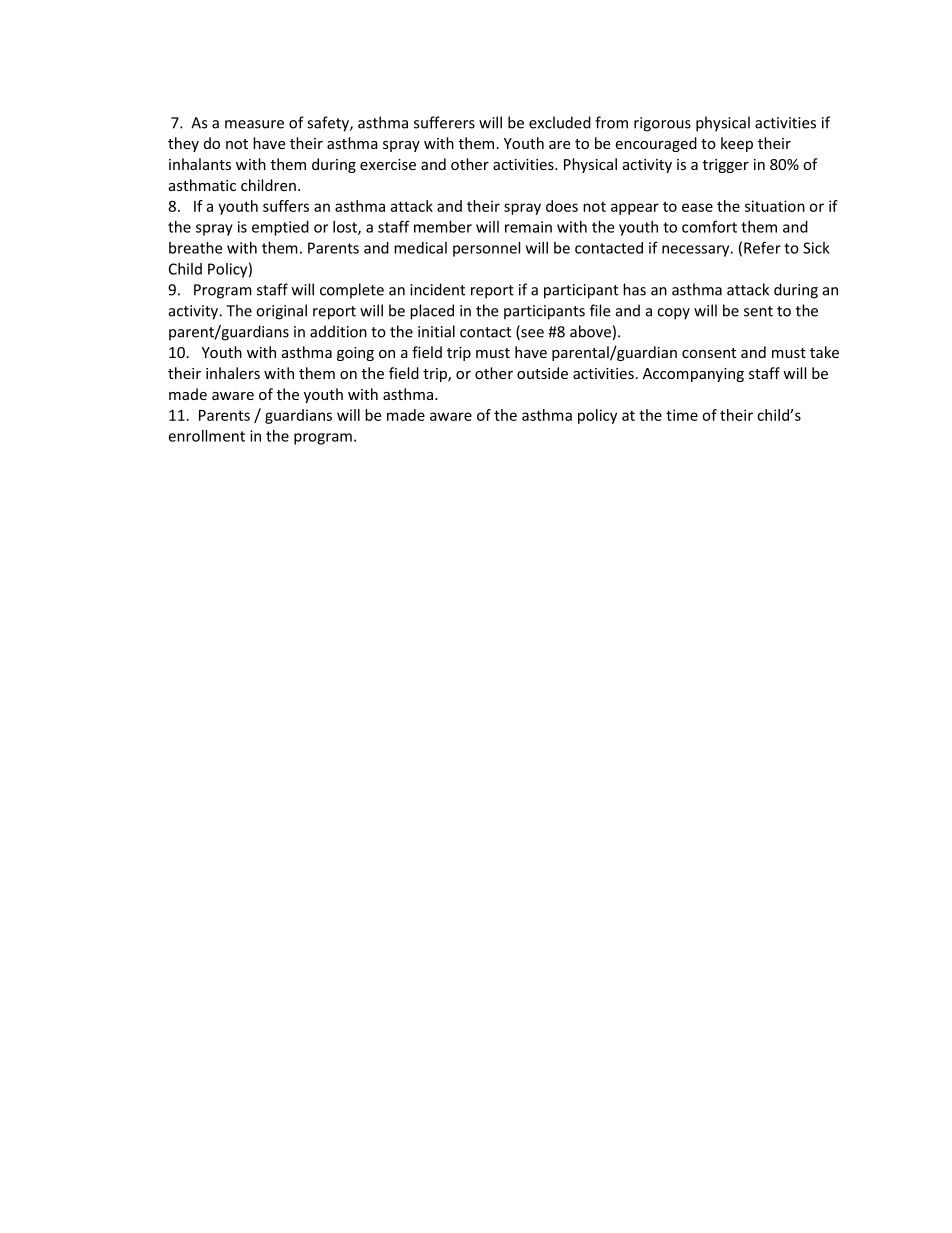 This screenshot has width=952, height=1233. What do you see at coordinates (254, 124) in the screenshot?
I see `measure` at bounding box center [254, 124].
